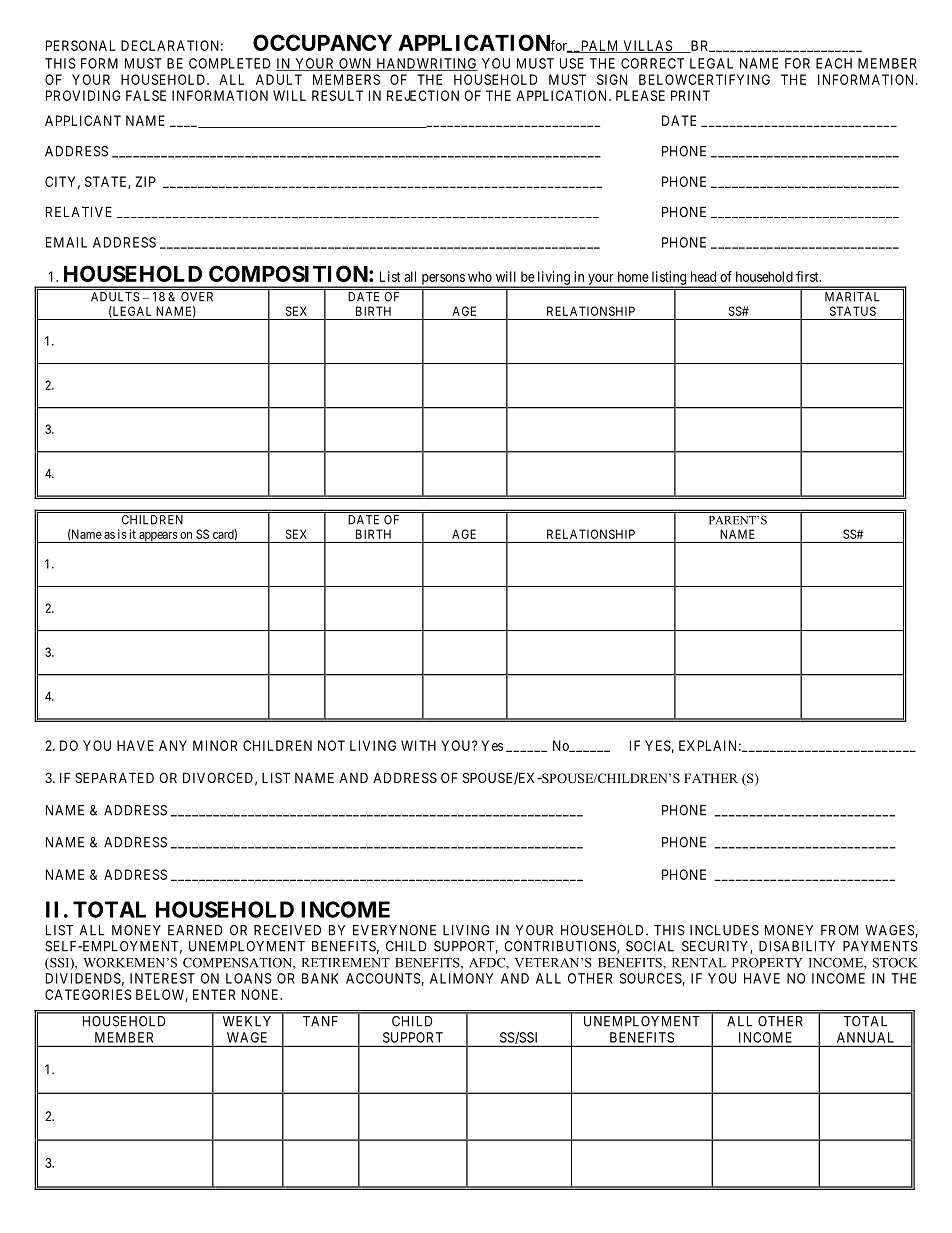 Image resolution: width=952 pixels, height=1233 pixels. I want to click on INTEREST, so click(162, 978).
